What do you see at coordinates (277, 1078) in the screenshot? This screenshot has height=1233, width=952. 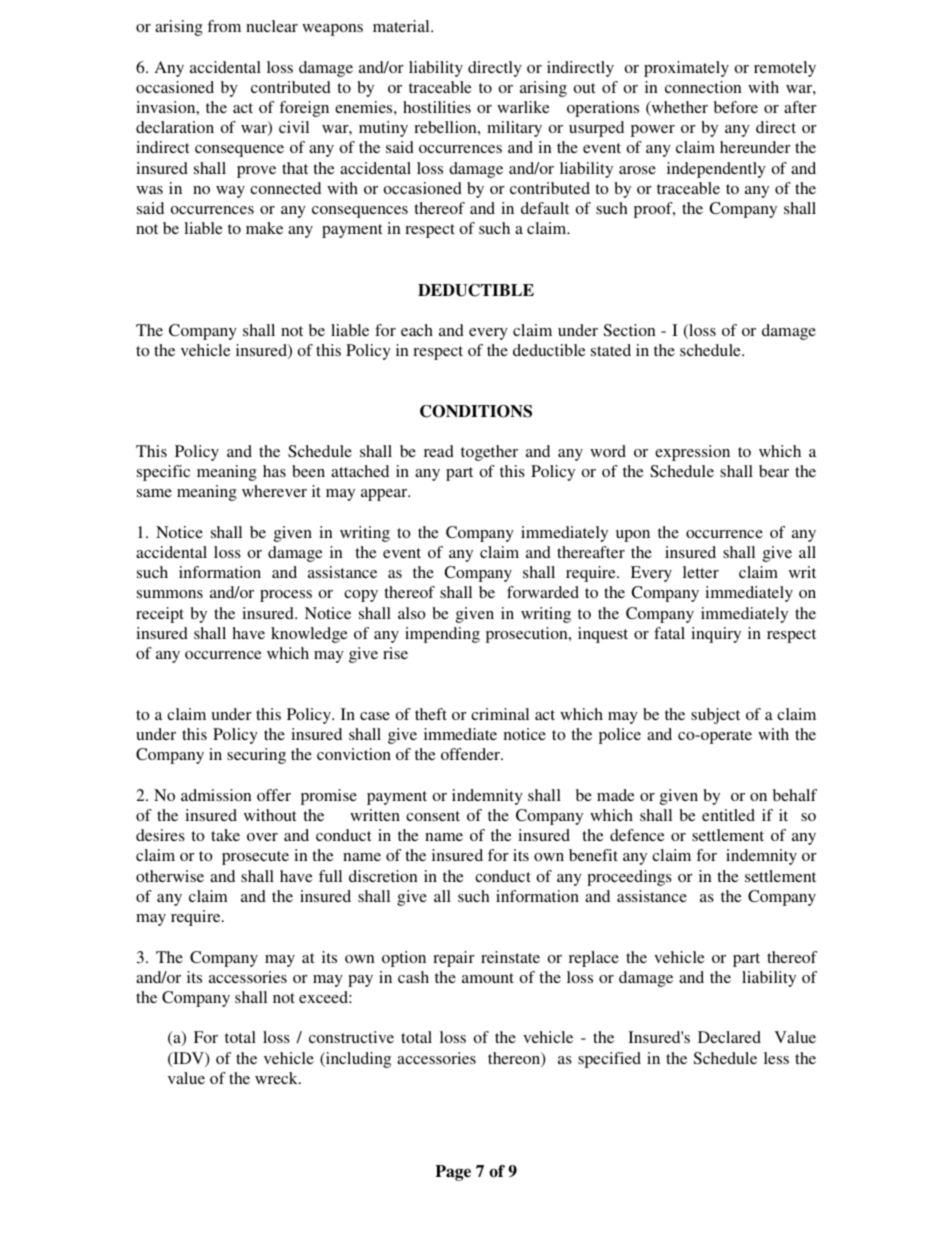 I see `wreck` at bounding box center [277, 1078].
